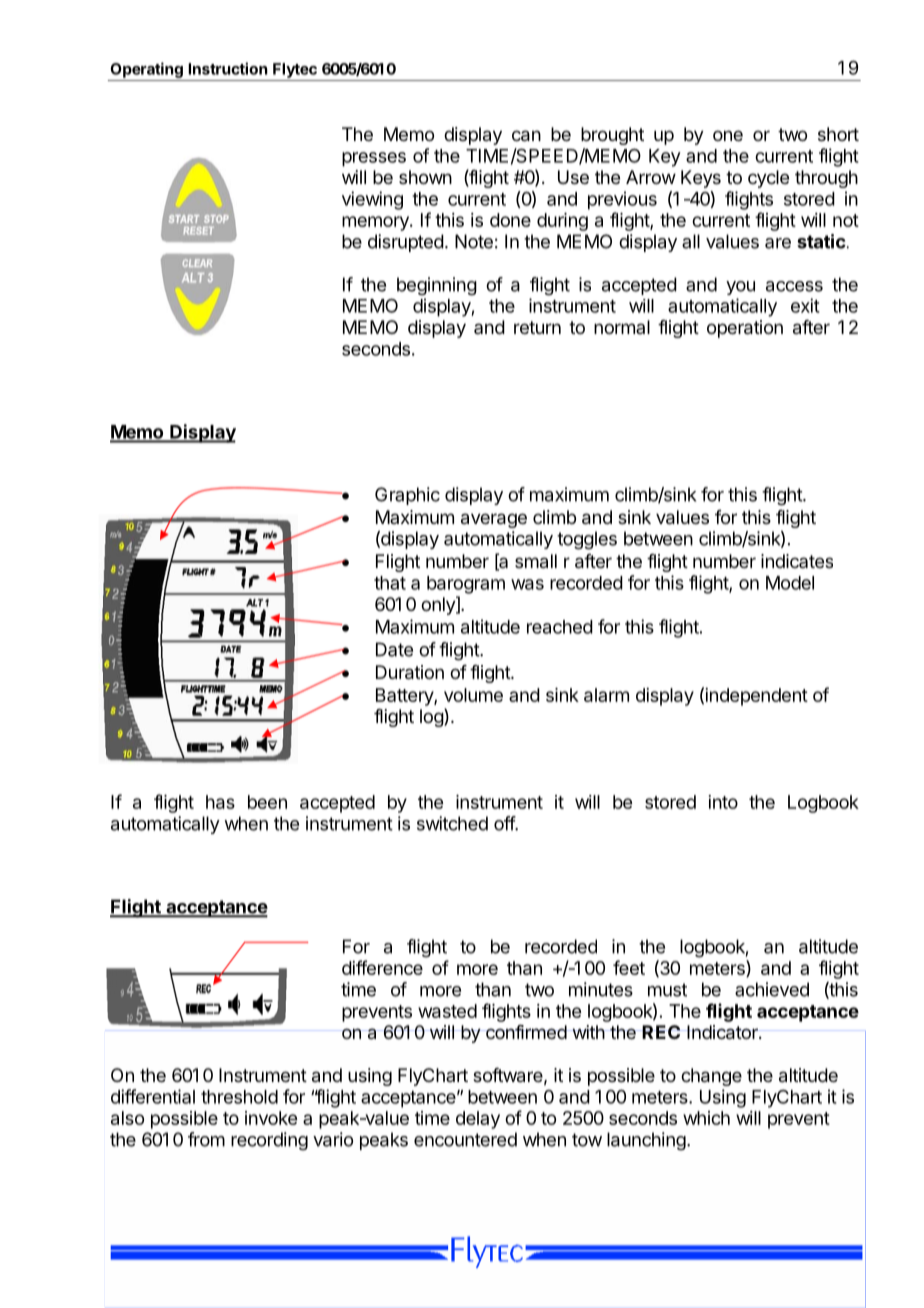  I want to click on switched, so click(452, 823).
